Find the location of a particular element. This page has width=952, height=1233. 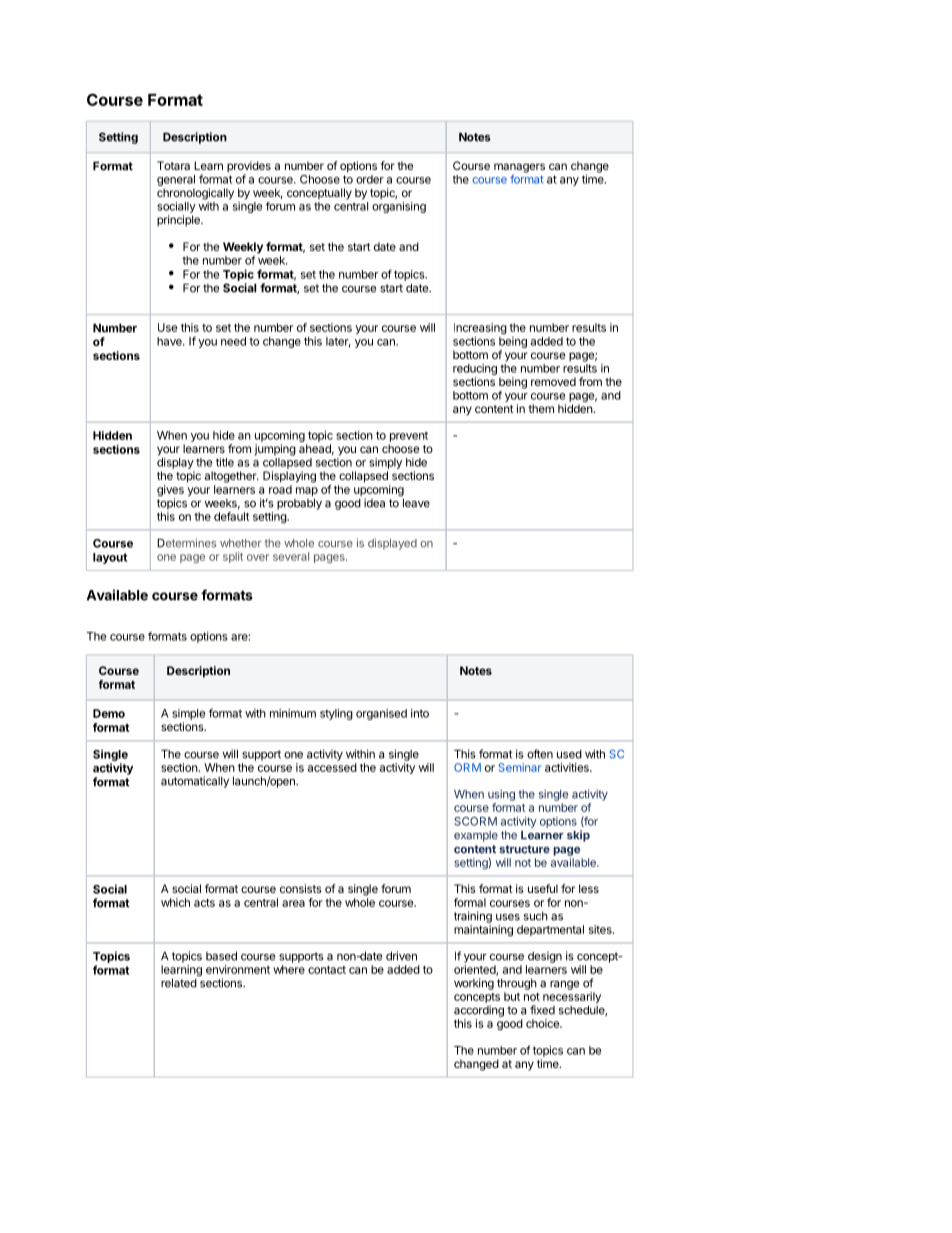

order is located at coordinates (370, 179).
